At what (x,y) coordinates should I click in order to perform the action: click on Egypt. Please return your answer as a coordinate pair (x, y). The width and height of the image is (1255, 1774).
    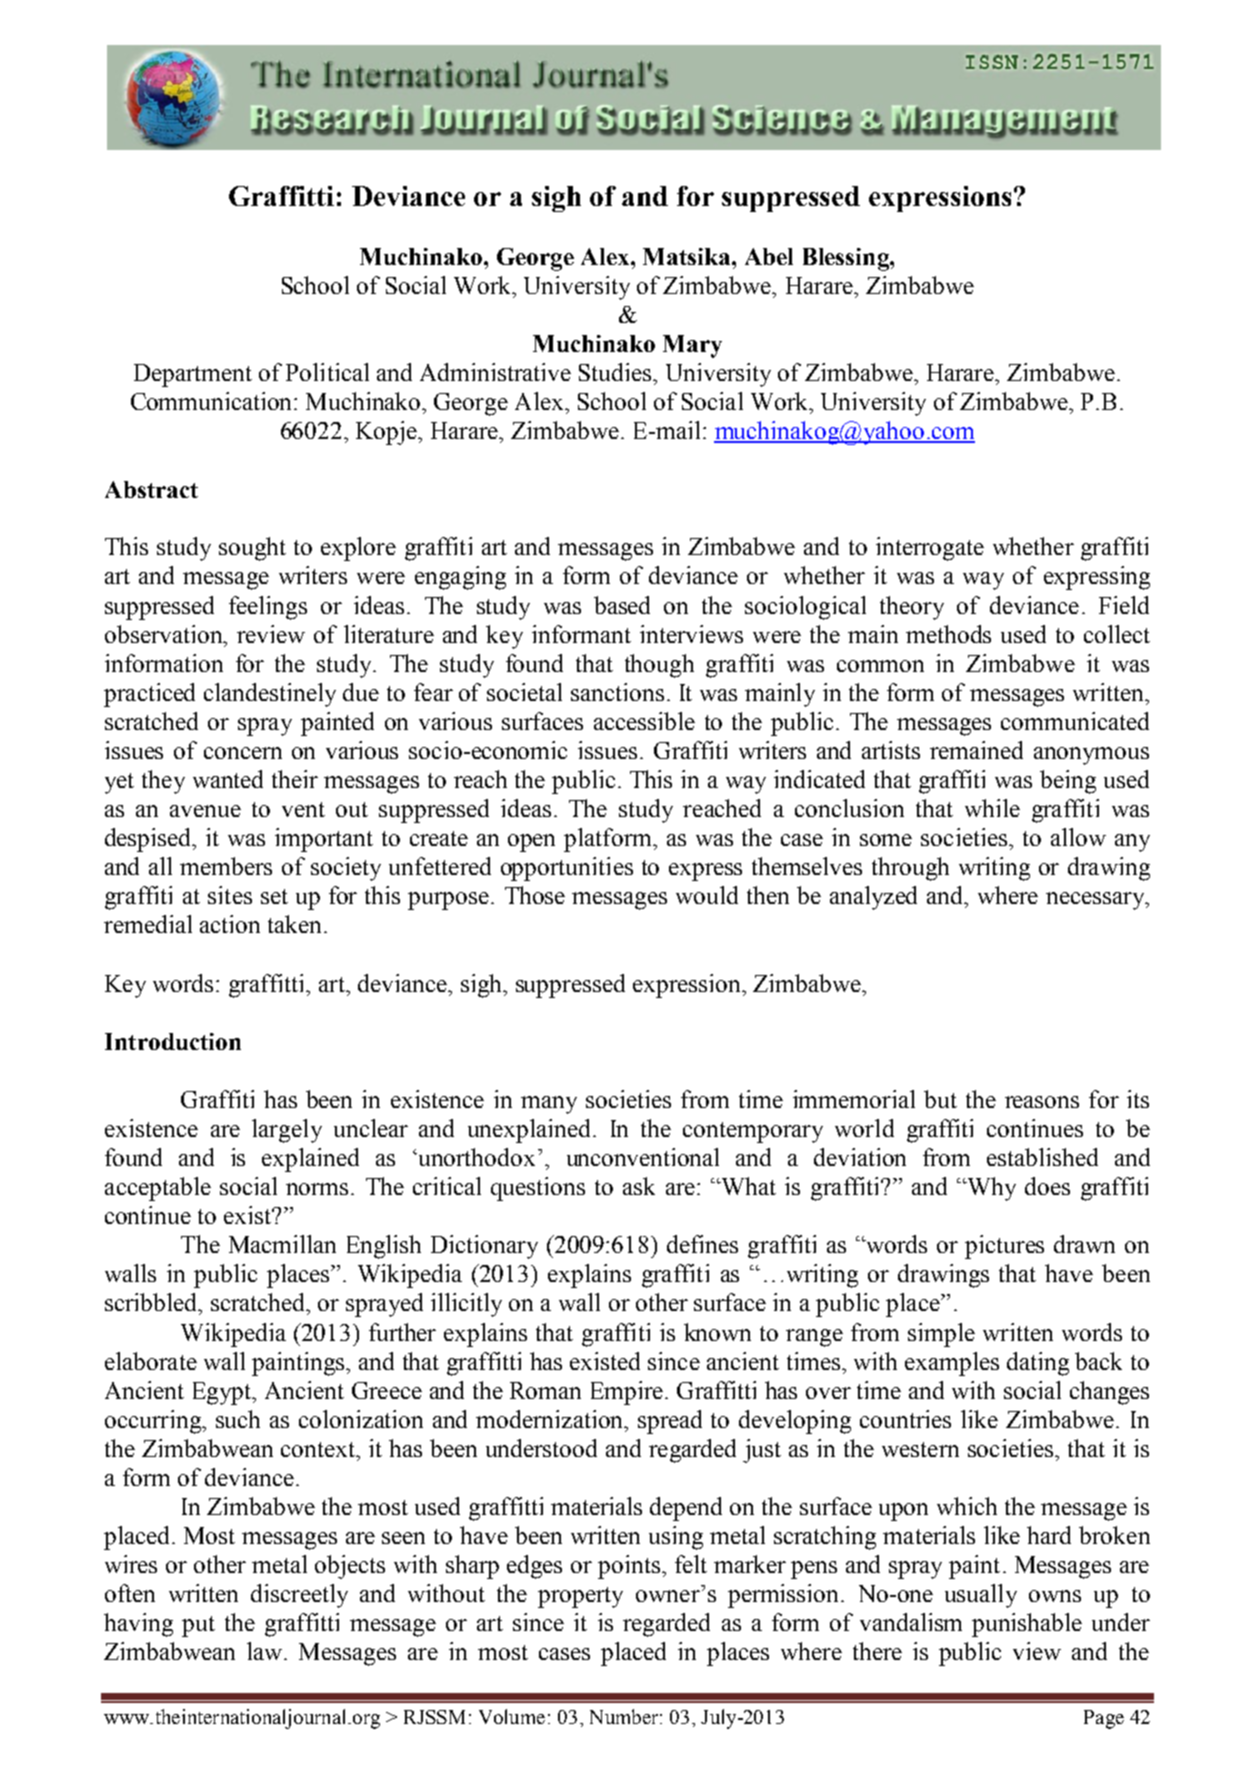
    Looking at the image, I should click on (223, 1393).
